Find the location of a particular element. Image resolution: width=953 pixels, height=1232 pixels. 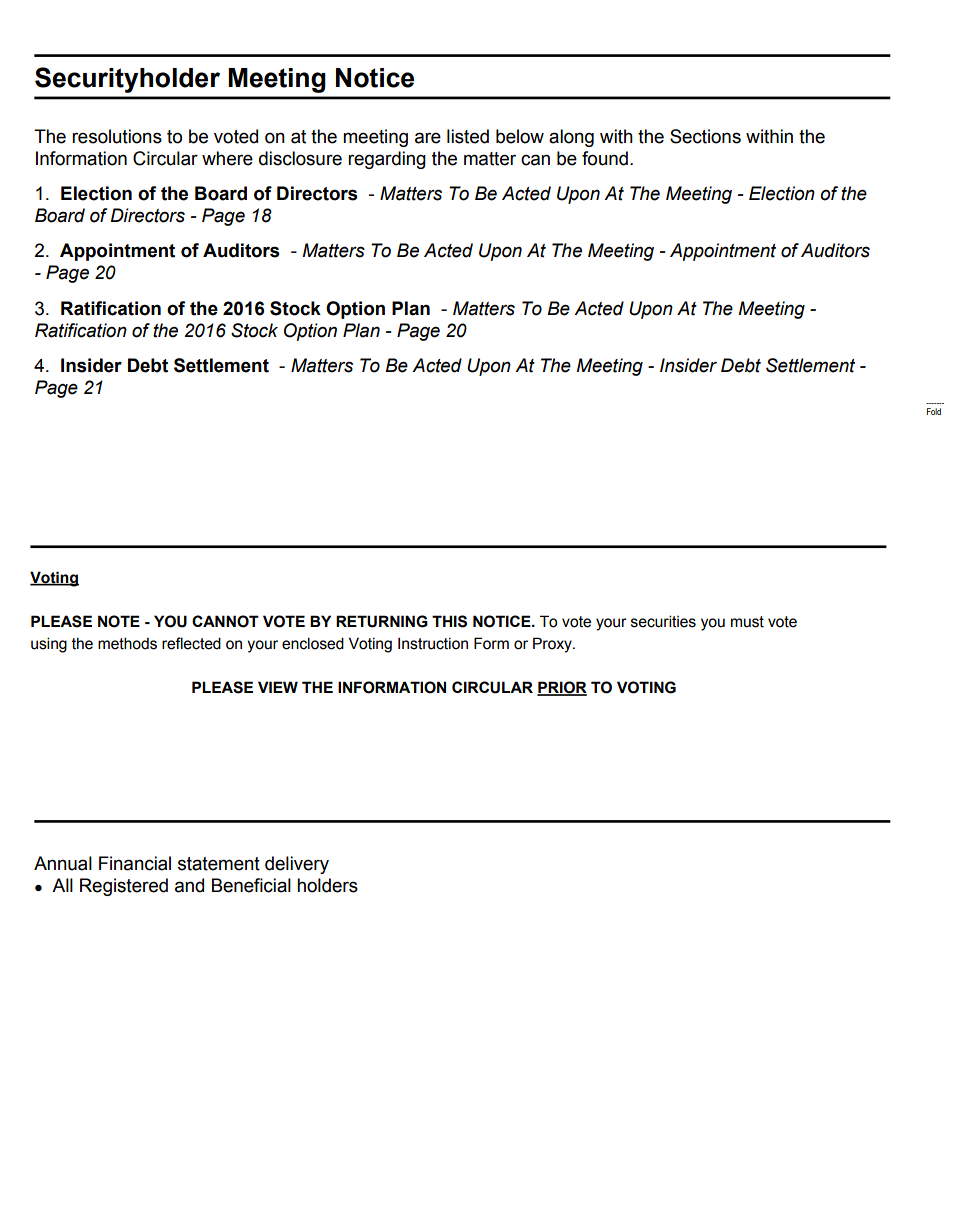

NOTE is located at coordinates (119, 621).
